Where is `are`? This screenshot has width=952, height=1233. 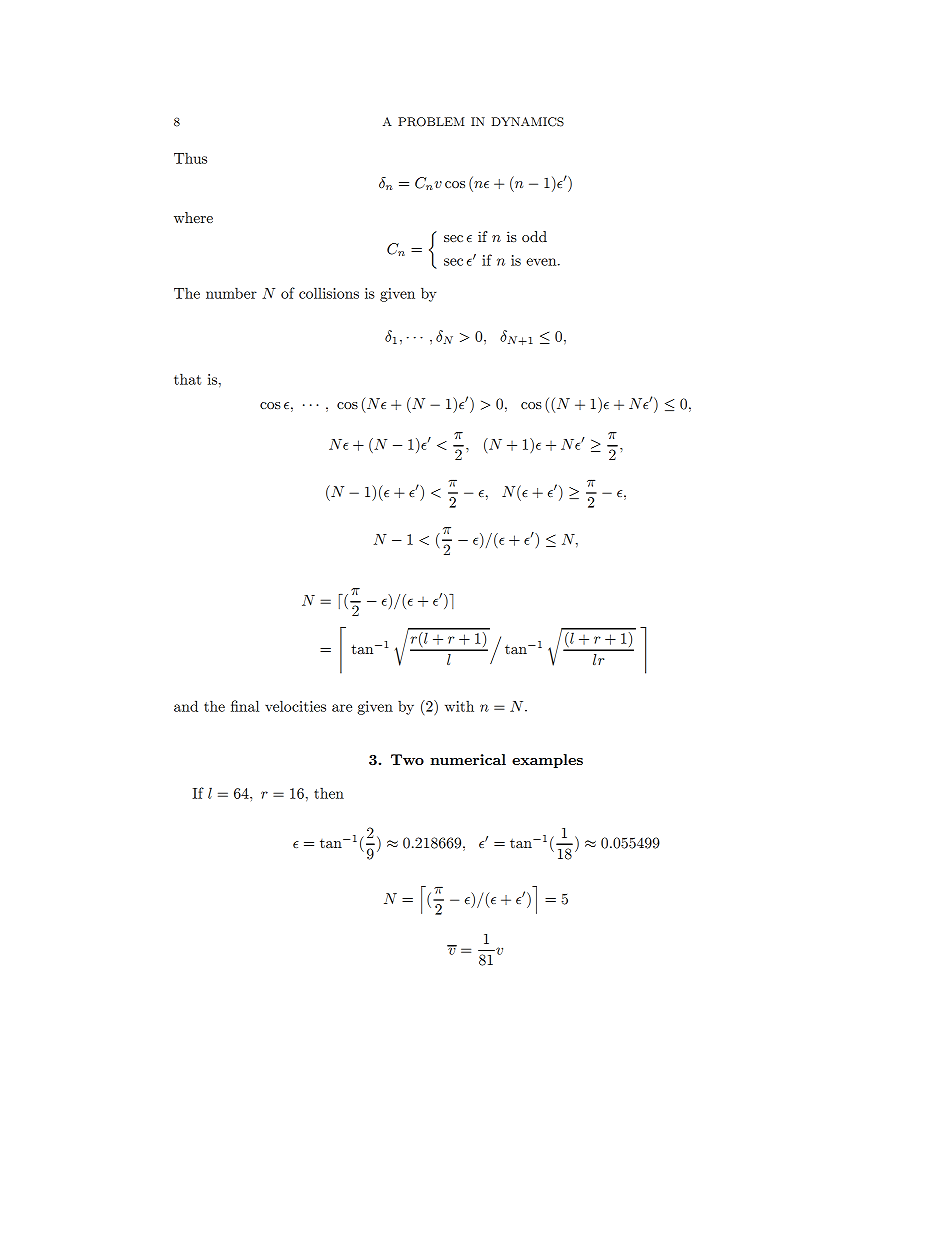
are is located at coordinates (342, 708).
